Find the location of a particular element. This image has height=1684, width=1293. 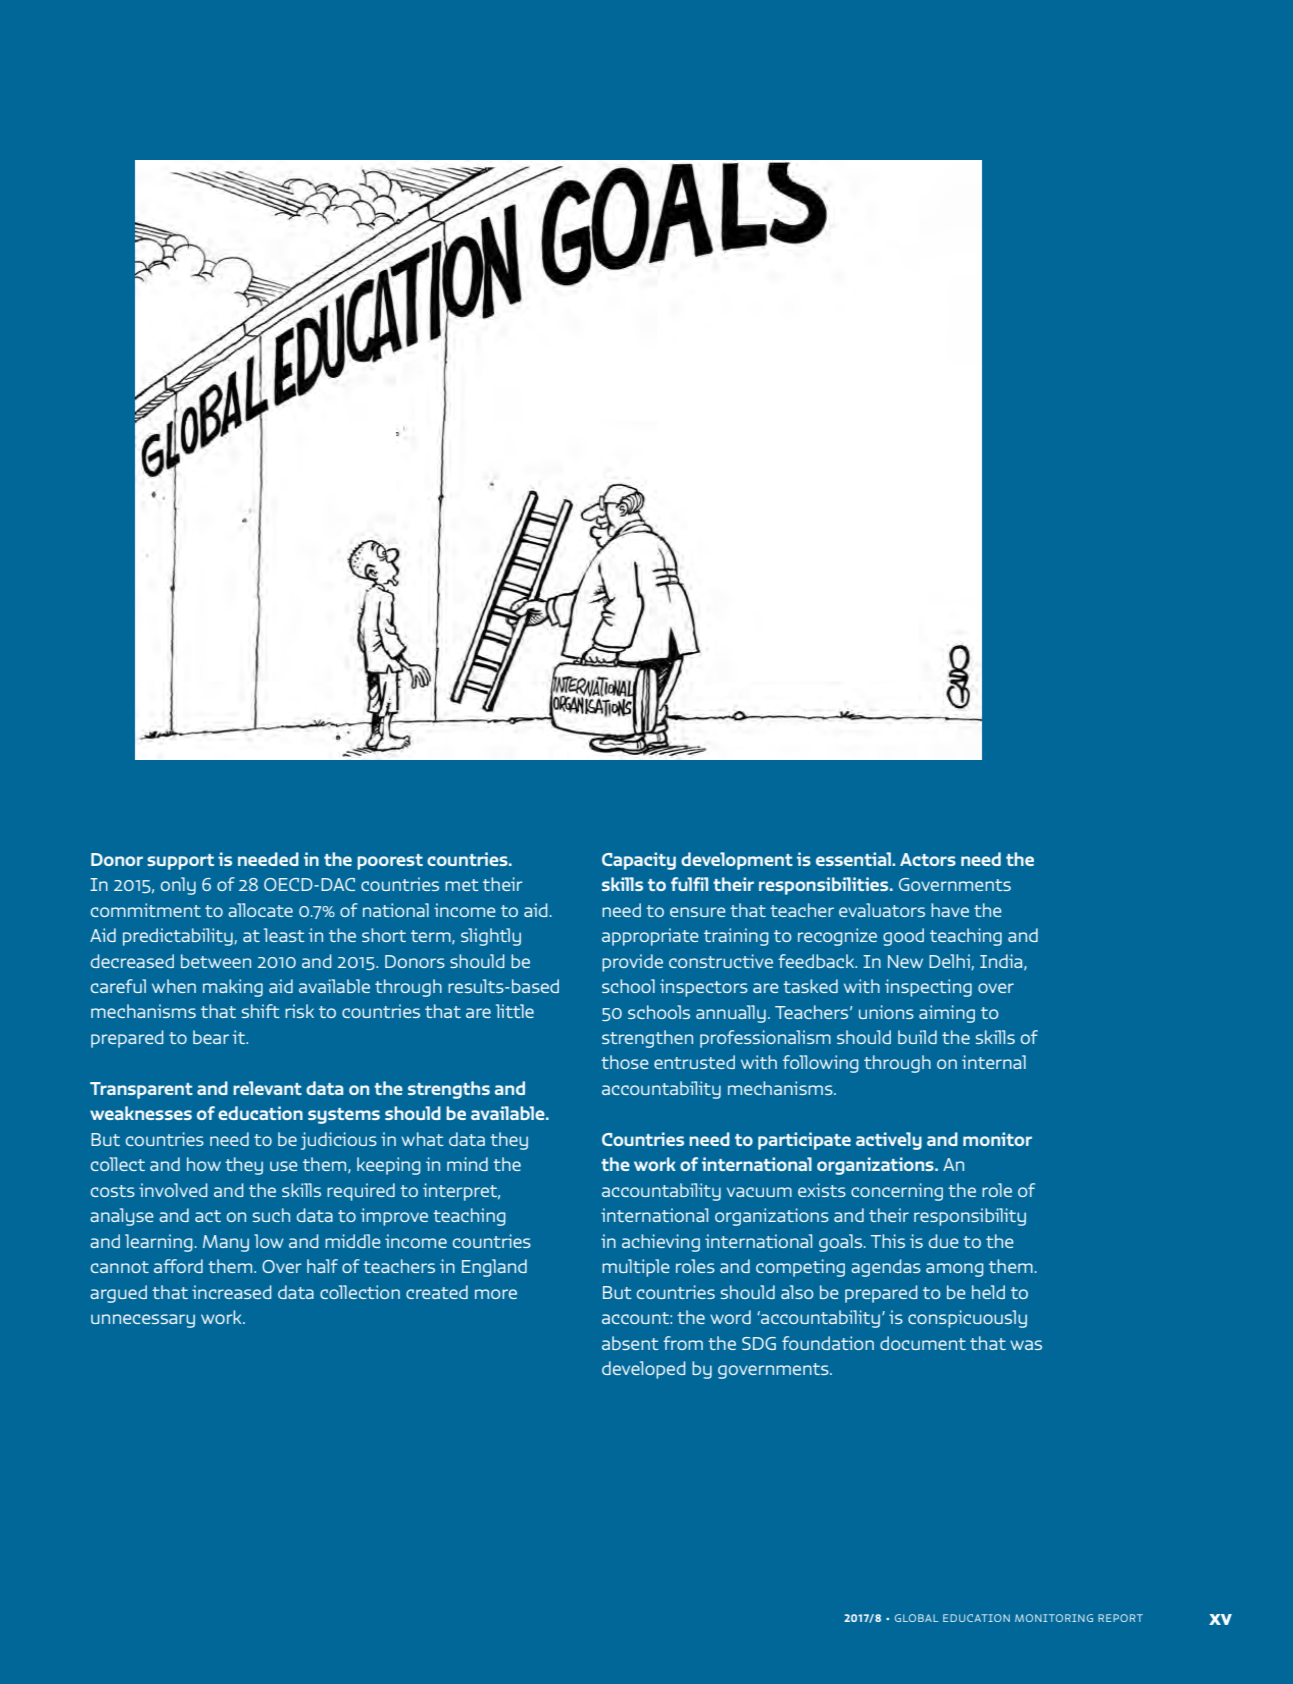

only is located at coordinates (178, 886).
